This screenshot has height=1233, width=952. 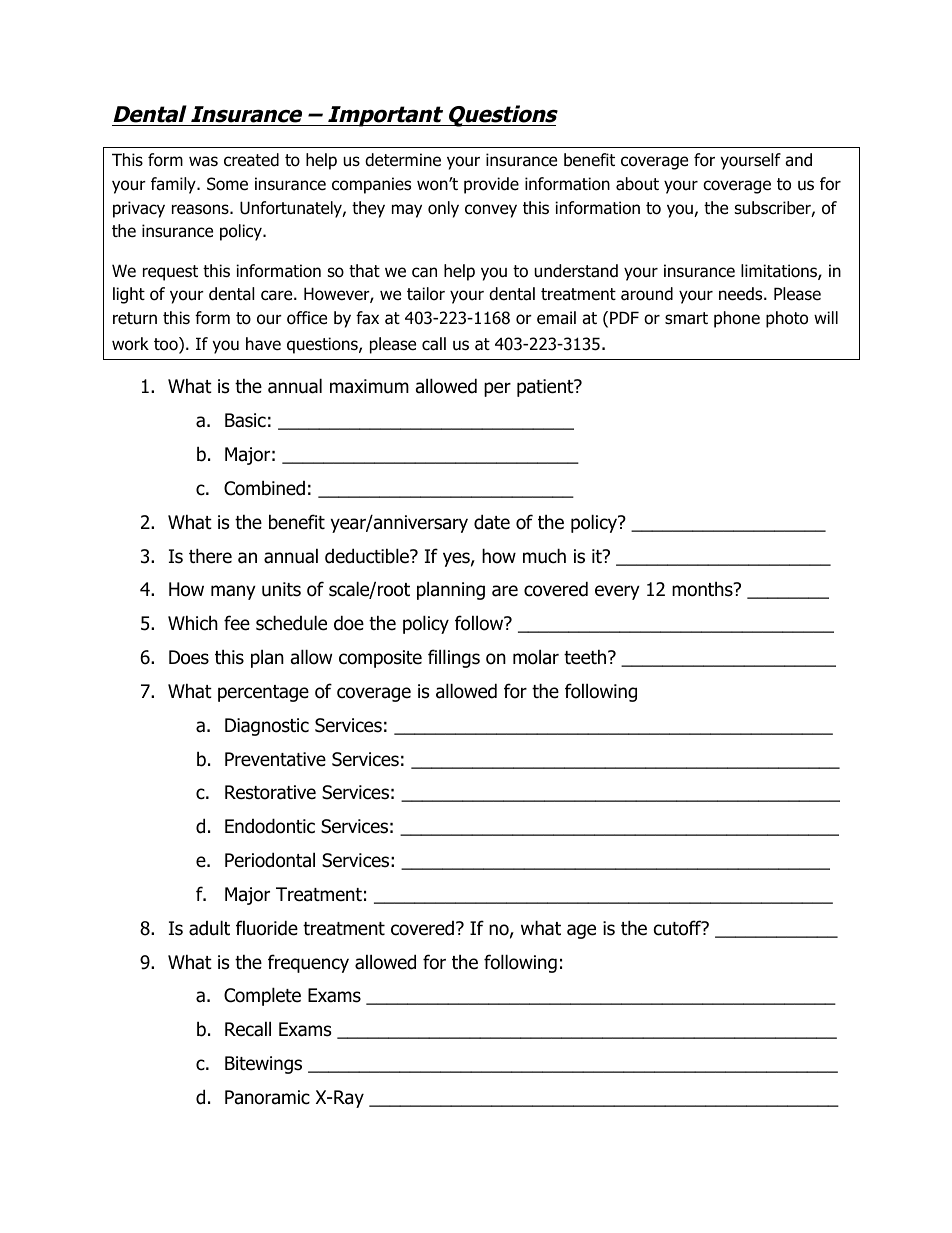 I want to click on months, so click(x=703, y=589).
